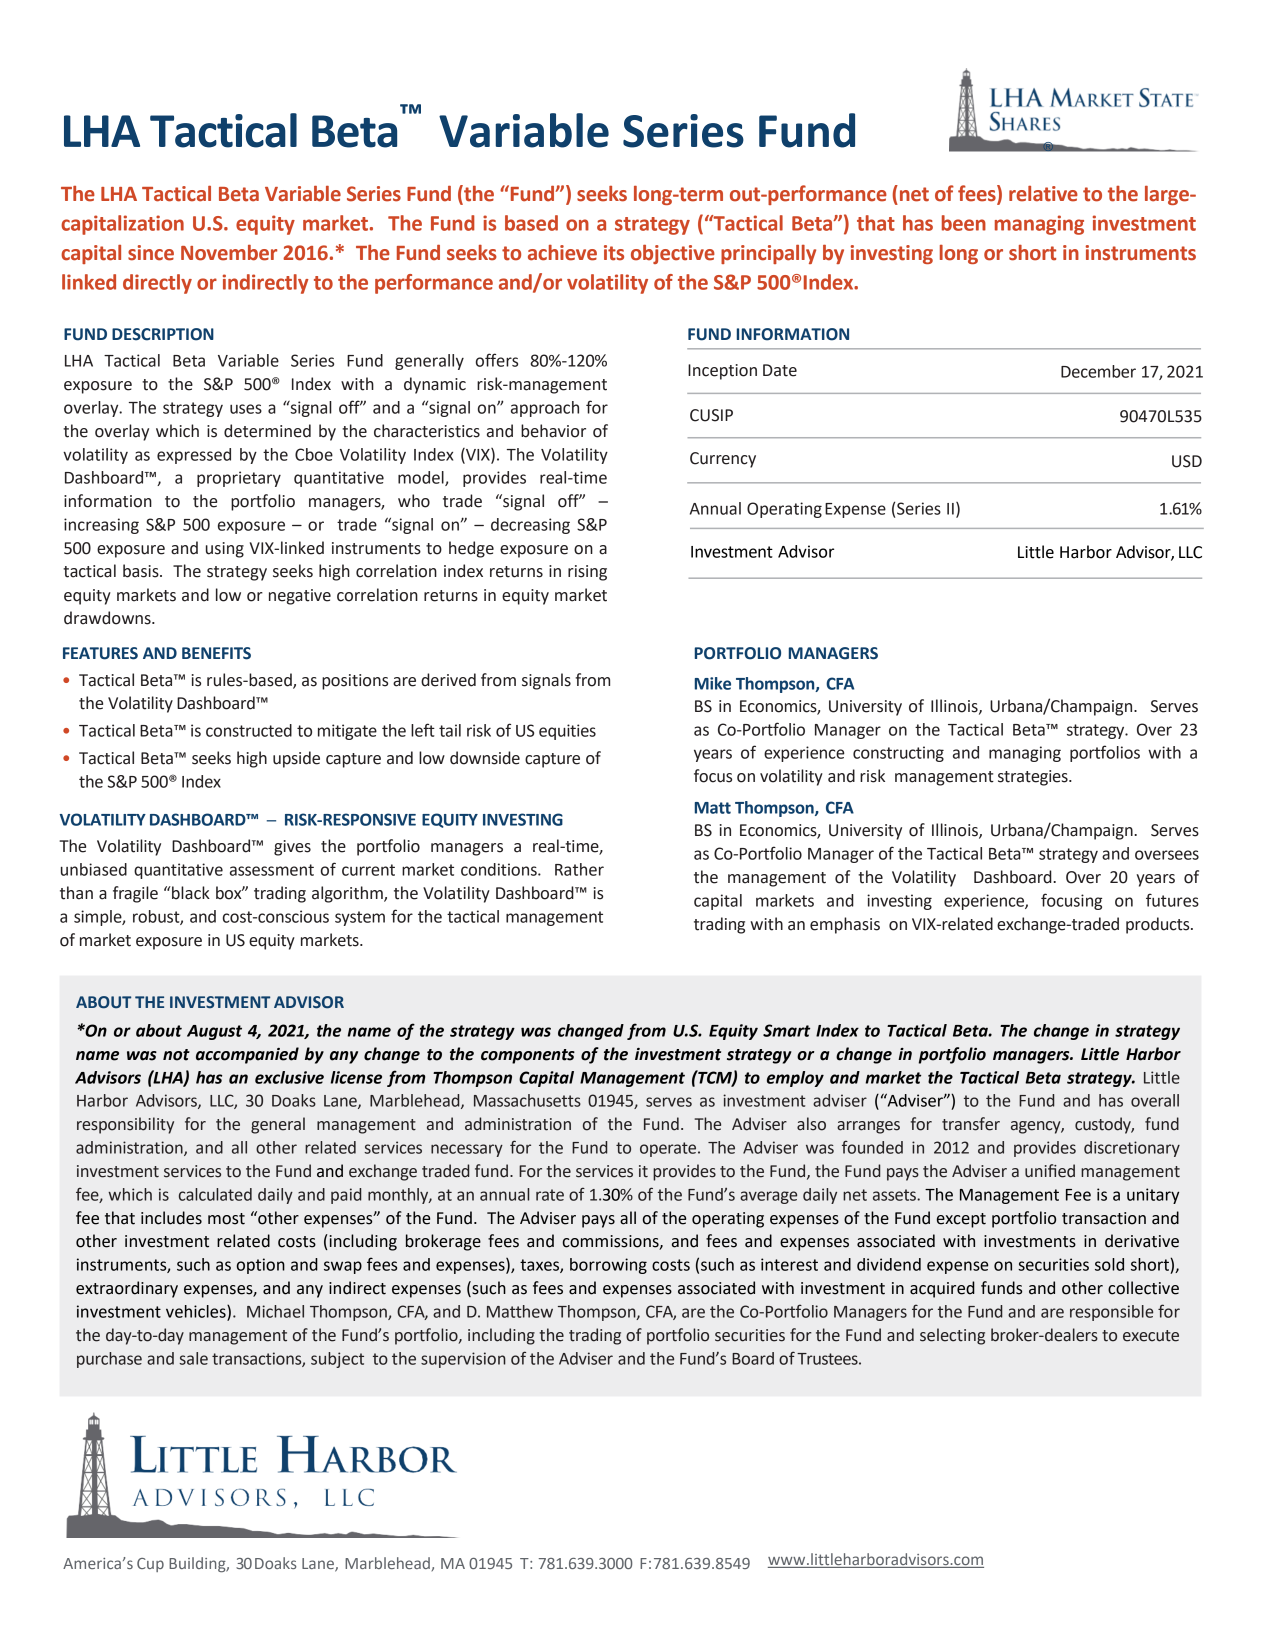 This document has width=1263, height=1635. I want to click on objective, so click(673, 254).
